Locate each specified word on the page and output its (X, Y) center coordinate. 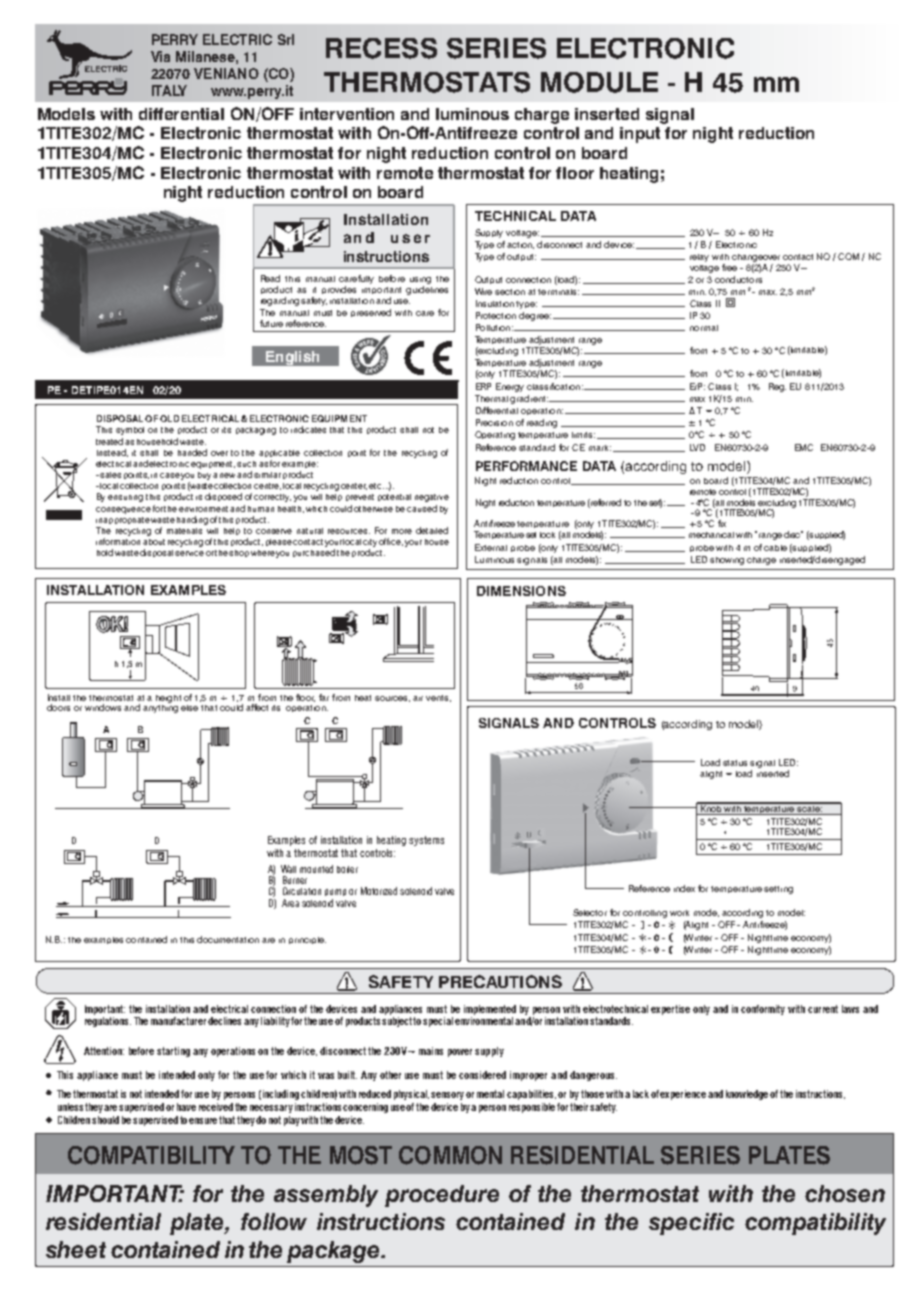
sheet (76, 1249)
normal (704, 328)
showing (727, 561)
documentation (228, 939)
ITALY (169, 90)
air (418, 698)
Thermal (491, 398)
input (640, 135)
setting (778, 890)
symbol (130, 431)
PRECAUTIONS (500, 981)
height (168, 699)
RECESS (381, 48)
